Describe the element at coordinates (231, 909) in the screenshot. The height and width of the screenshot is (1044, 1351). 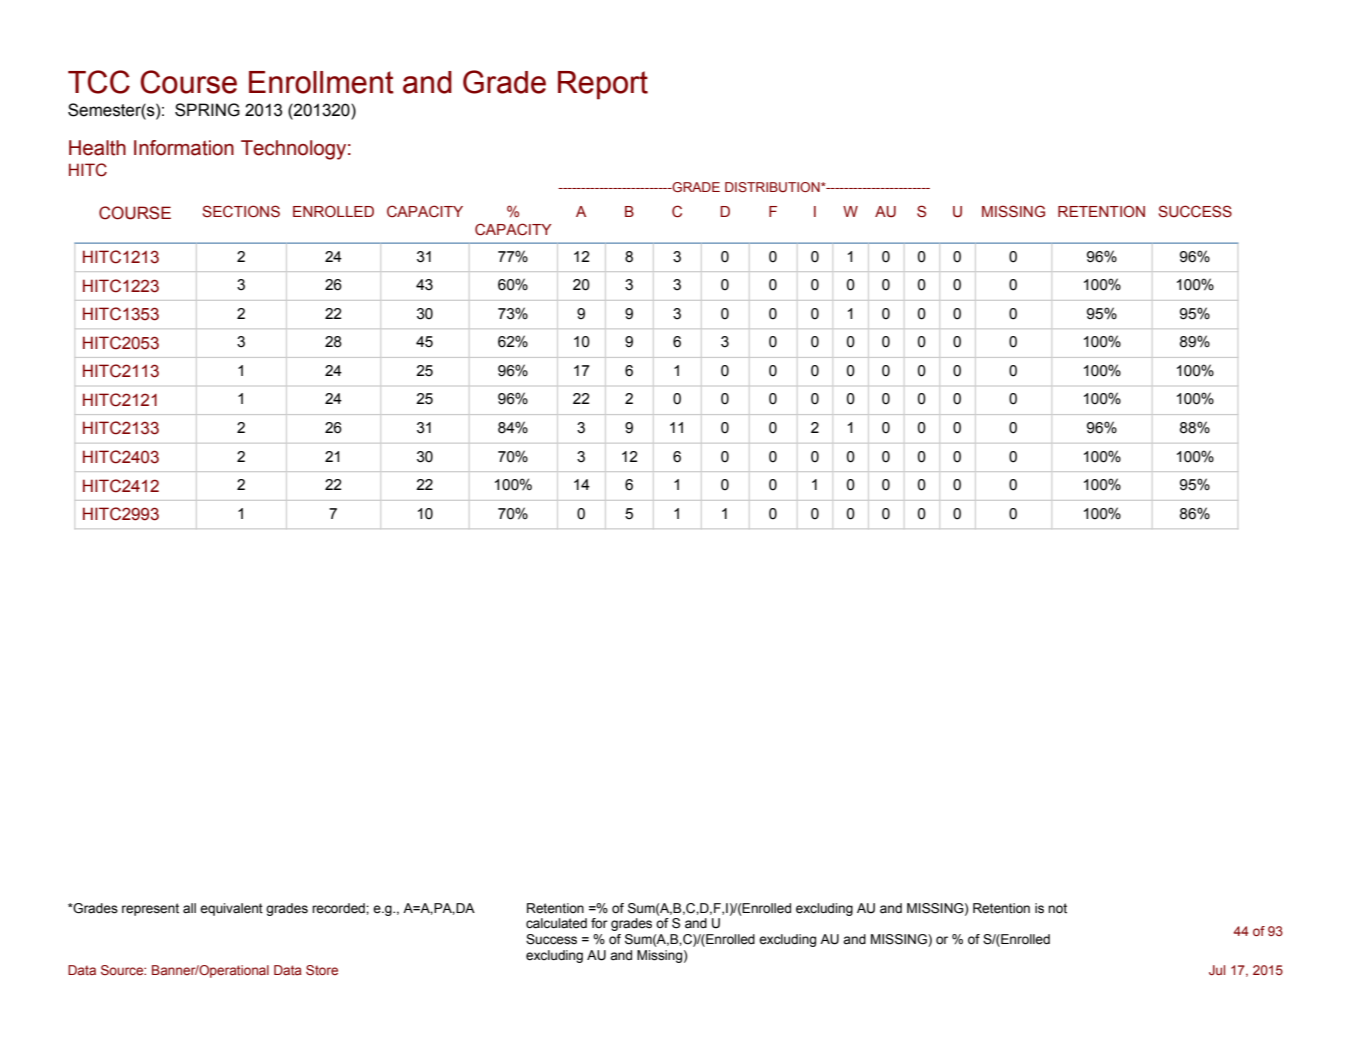
I see `equivalent` at that location.
